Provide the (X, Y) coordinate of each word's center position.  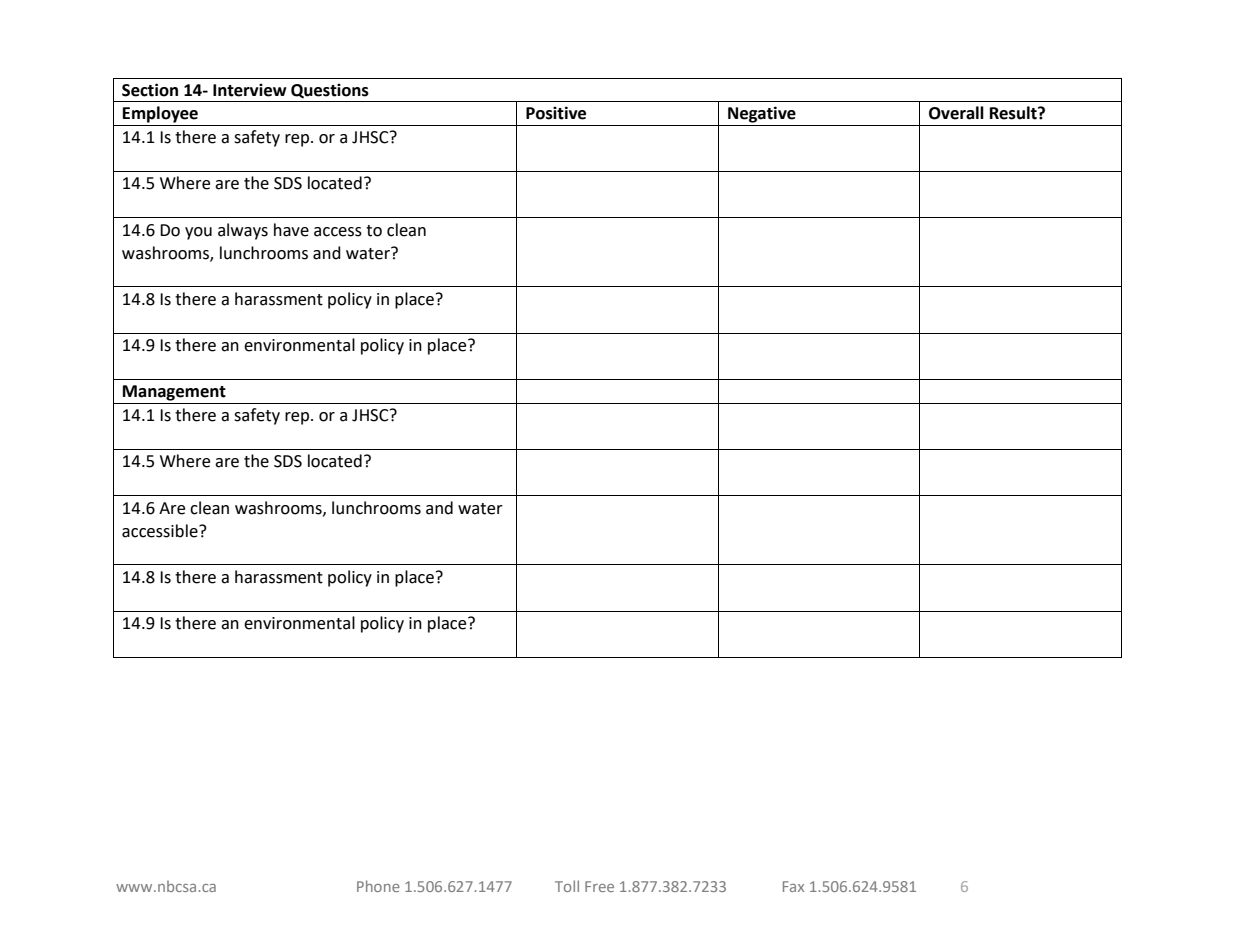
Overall (956, 113)
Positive (556, 113)
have (291, 230)
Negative (762, 114)
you (198, 233)
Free (599, 886)
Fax (793, 886)
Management (174, 393)
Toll (567, 886)
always (243, 231)
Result (1014, 113)
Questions (330, 90)
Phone (378, 886)
